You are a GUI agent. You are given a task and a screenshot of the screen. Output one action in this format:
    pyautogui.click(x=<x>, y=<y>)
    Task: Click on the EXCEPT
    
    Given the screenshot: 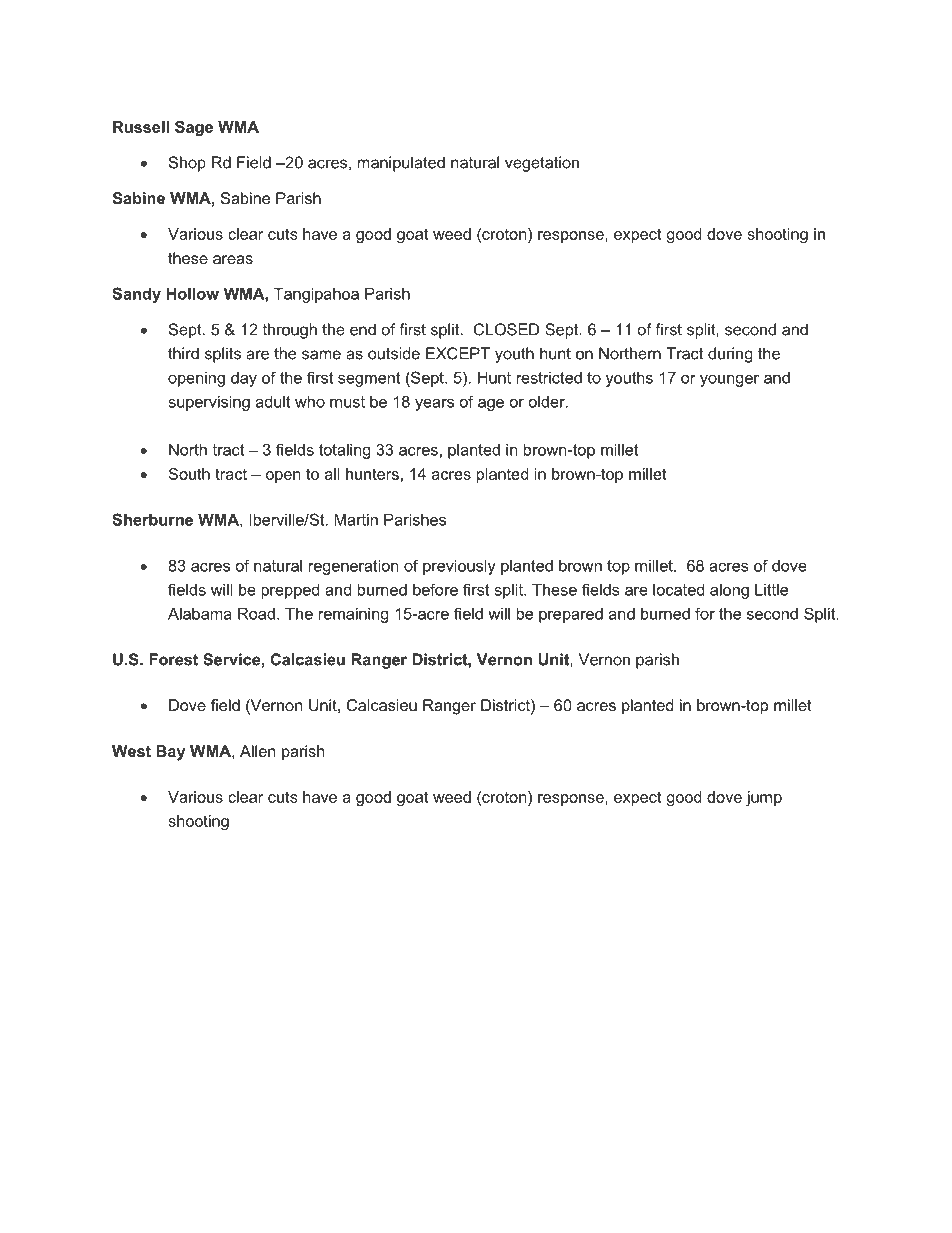 What is the action you would take?
    pyautogui.click(x=458, y=353)
